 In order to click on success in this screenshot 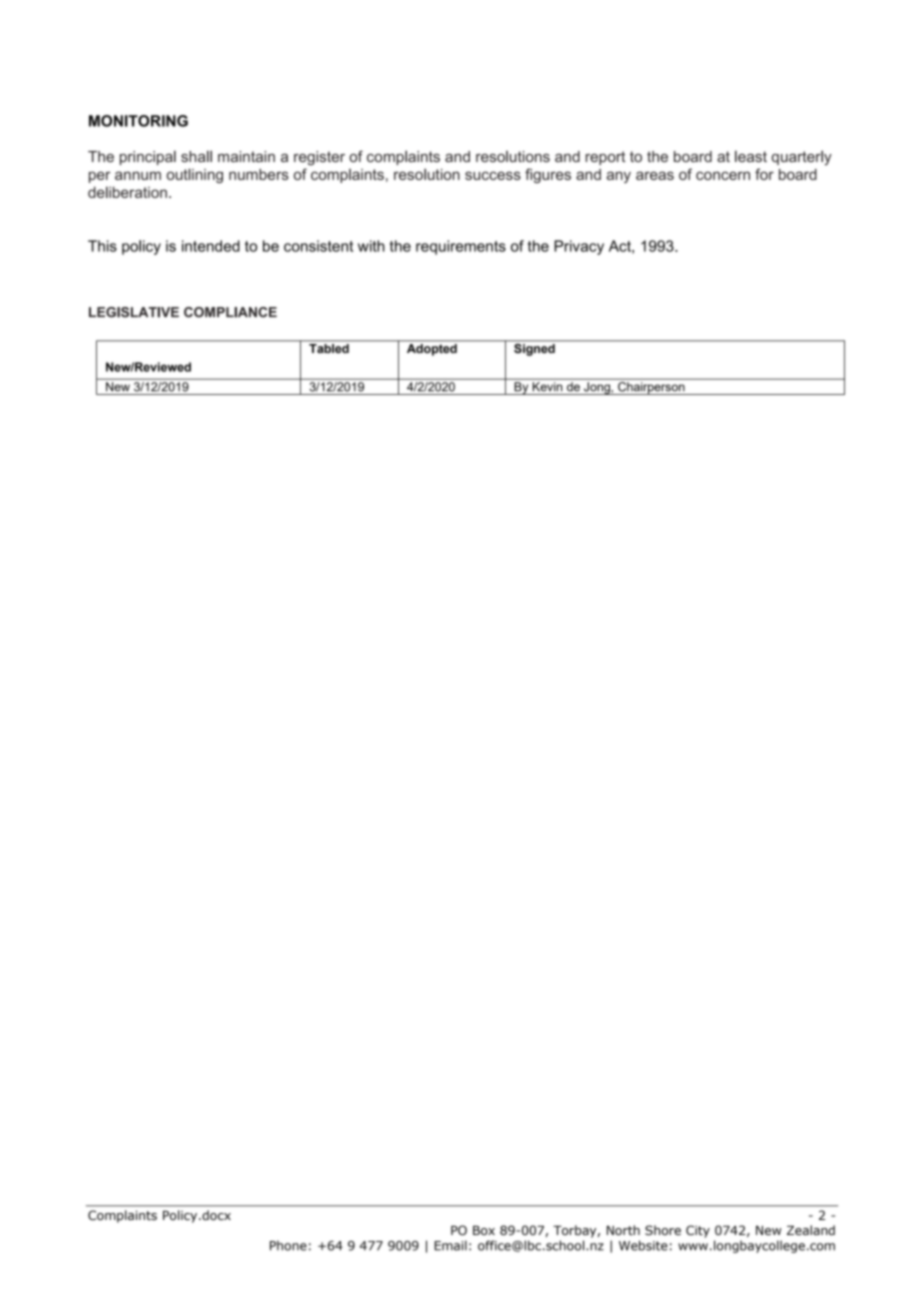, I will do `click(493, 175)`.
